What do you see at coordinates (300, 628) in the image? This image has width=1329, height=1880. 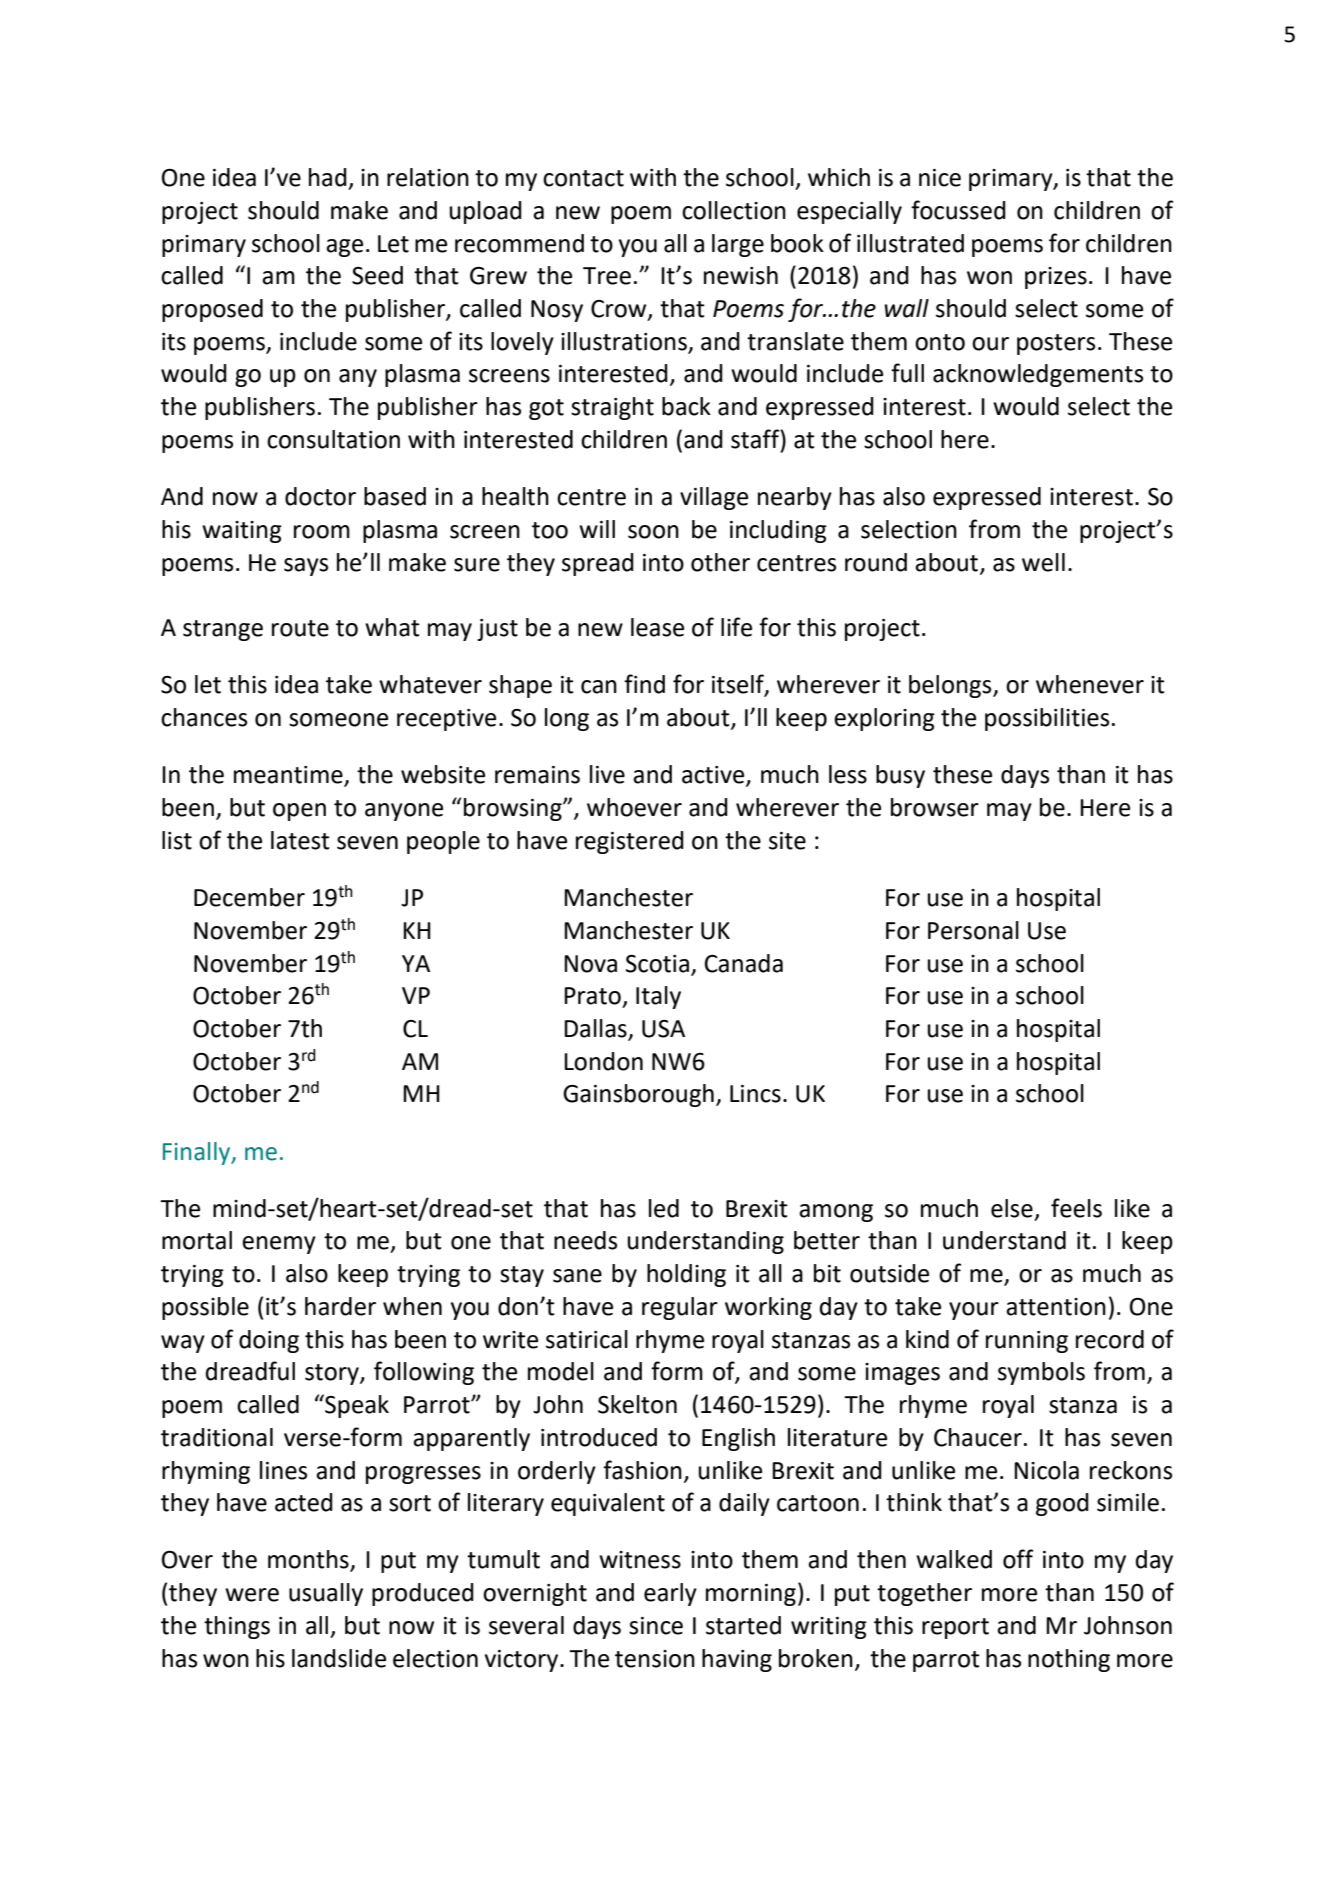 I see `route` at bounding box center [300, 628].
